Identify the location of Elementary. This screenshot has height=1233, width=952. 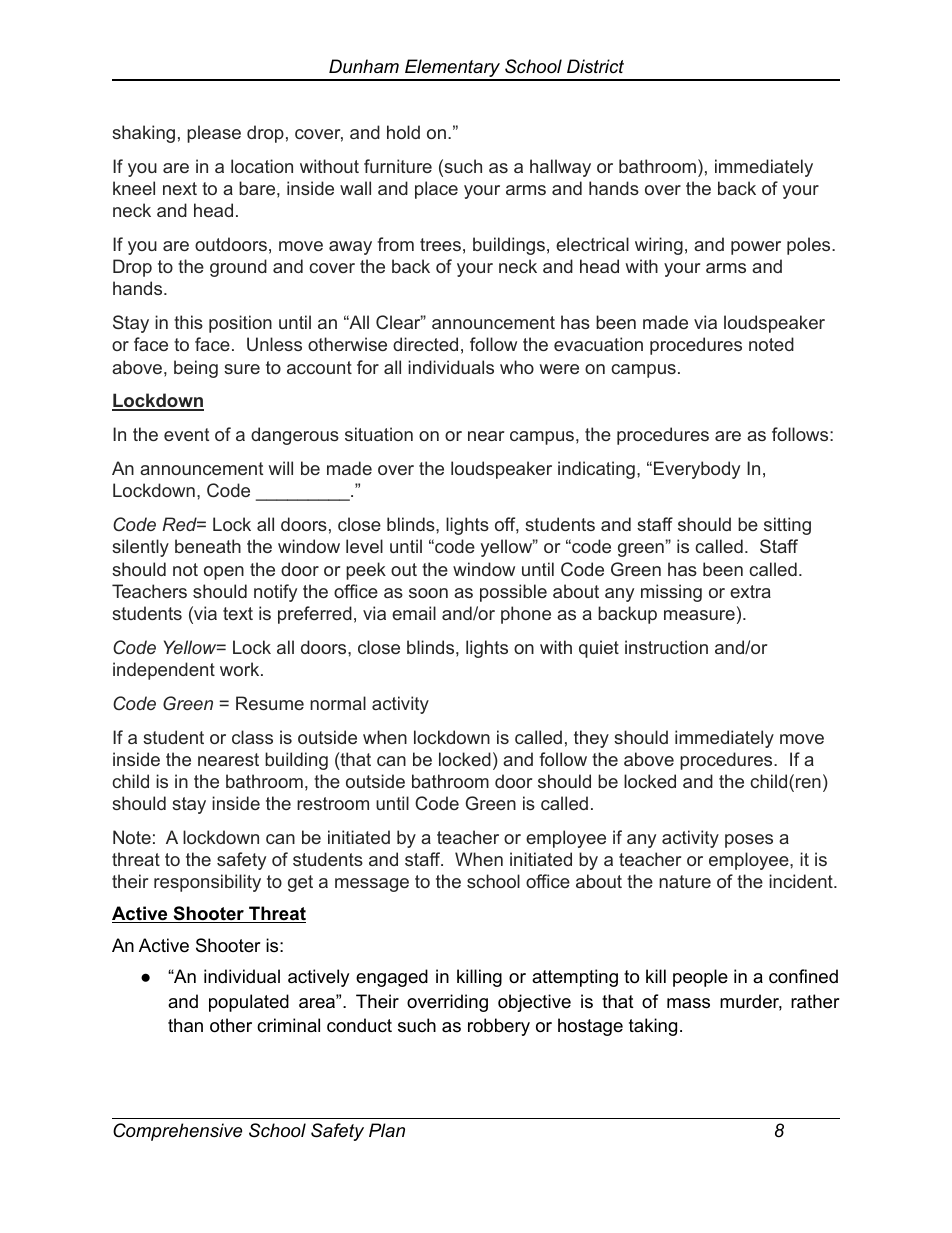
(452, 69).
